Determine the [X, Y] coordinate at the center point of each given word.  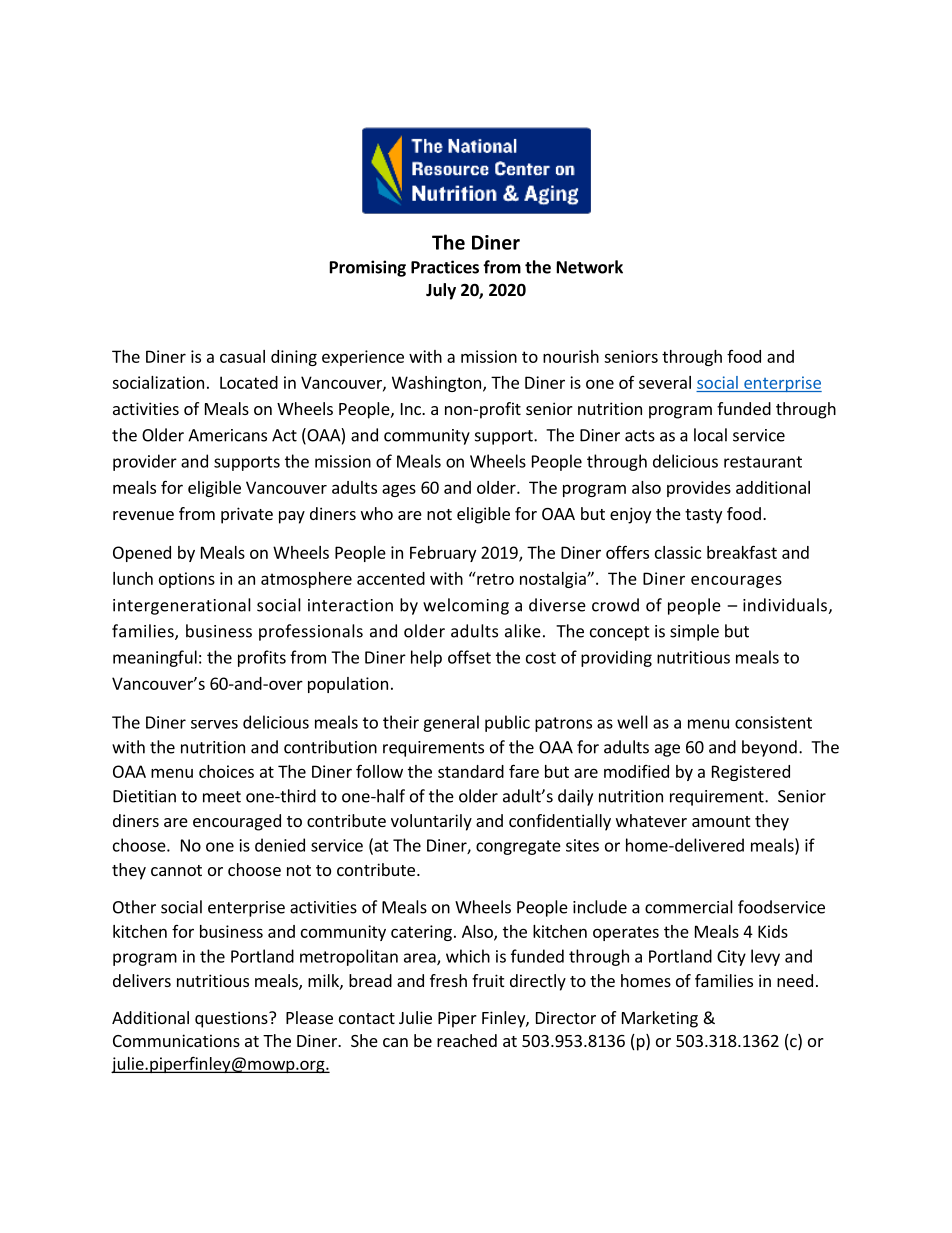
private [247, 515]
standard [471, 771]
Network [590, 267]
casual [242, 356]
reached [467, 1040]
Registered [751, 773]
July [441, 291]
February [443, 554]
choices [226, 771]
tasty [703, 516]
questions [232, 1019]
